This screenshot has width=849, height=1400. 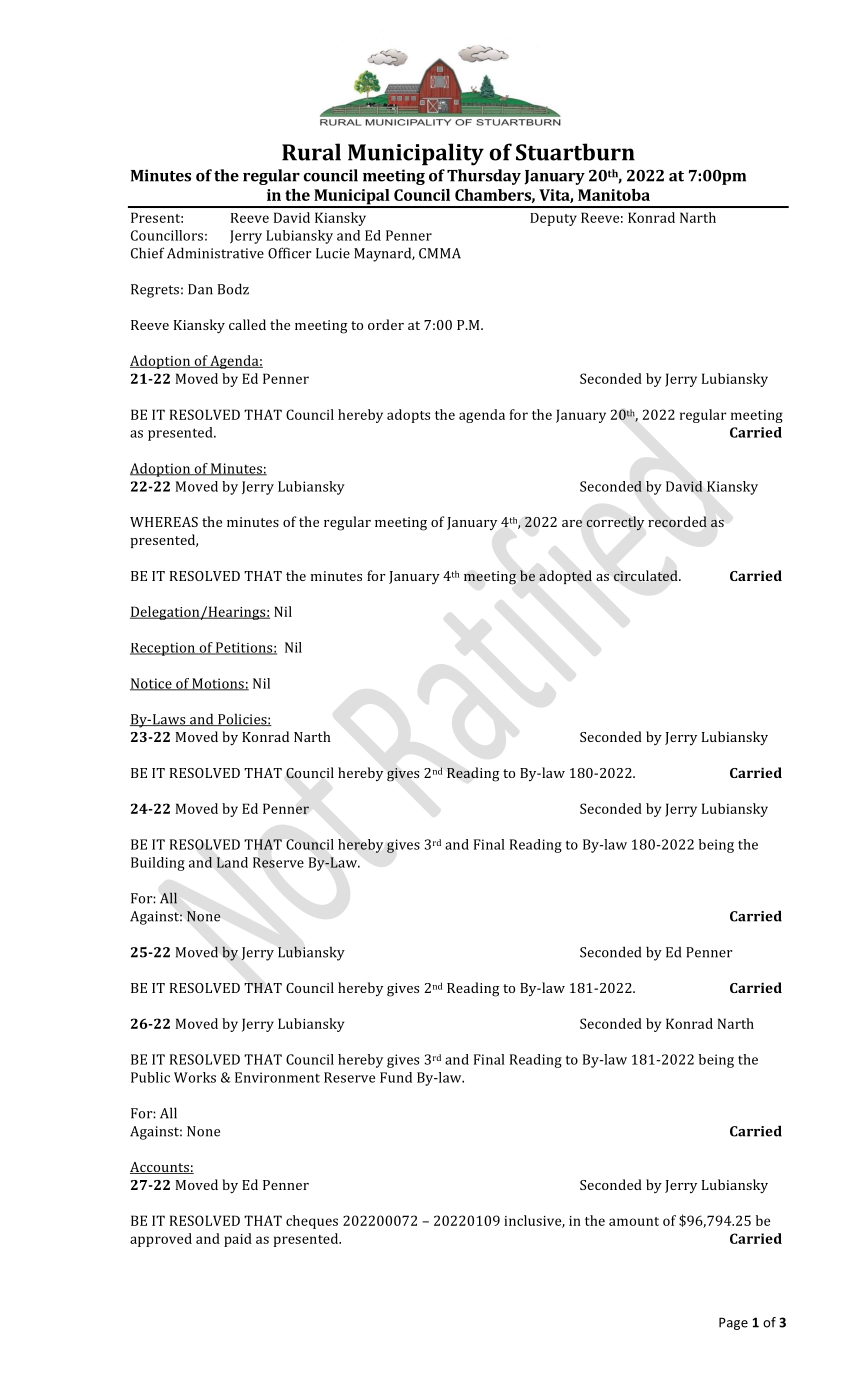 What do you see at coordinates (565, 577) in the screenshot?
I see `adopted` at bounding box center [565, 577].
